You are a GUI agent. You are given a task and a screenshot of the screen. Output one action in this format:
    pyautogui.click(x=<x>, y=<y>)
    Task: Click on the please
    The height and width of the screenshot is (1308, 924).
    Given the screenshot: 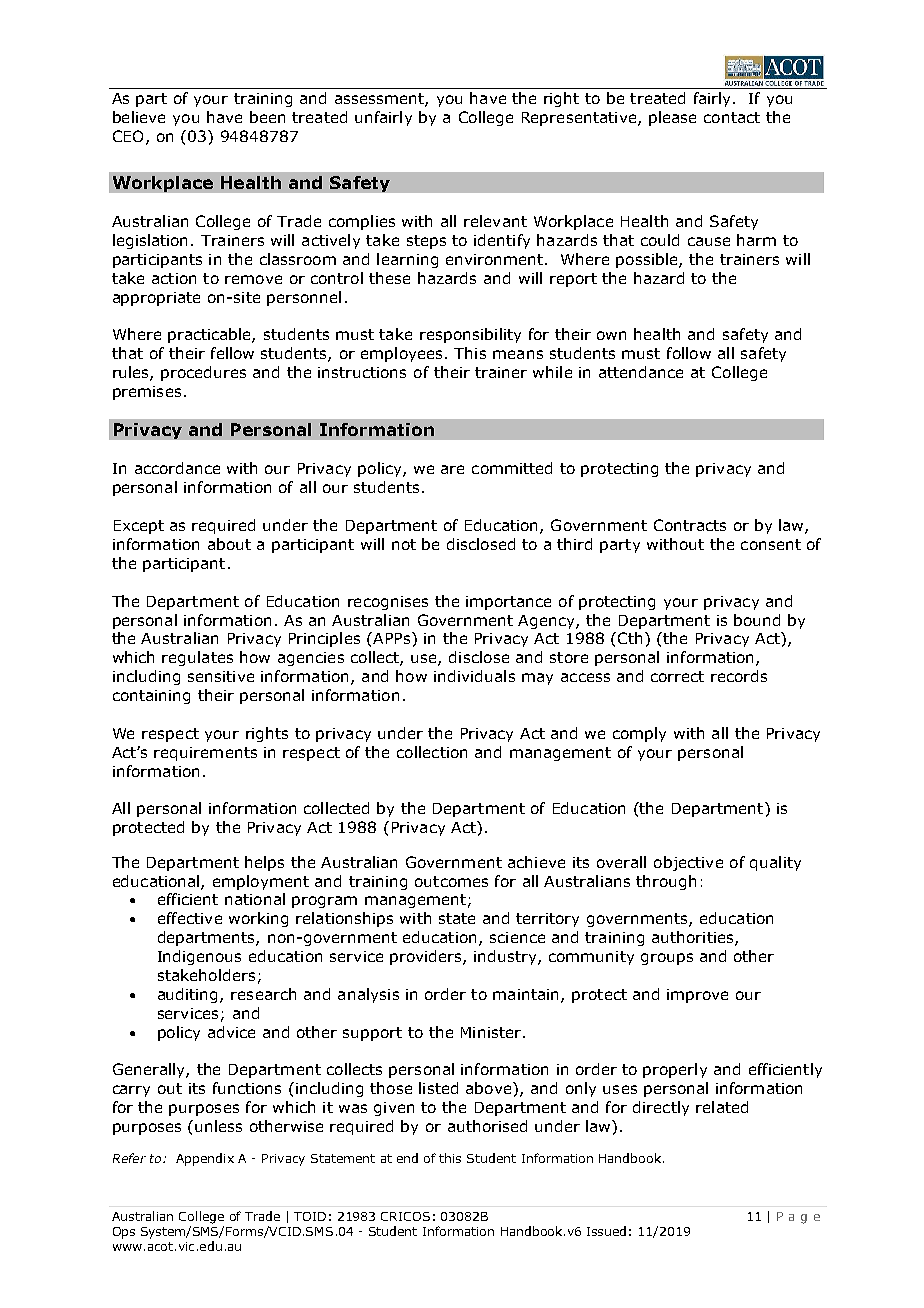 What is the action you would take?
    pyautogui.click(x=672, y=118)
